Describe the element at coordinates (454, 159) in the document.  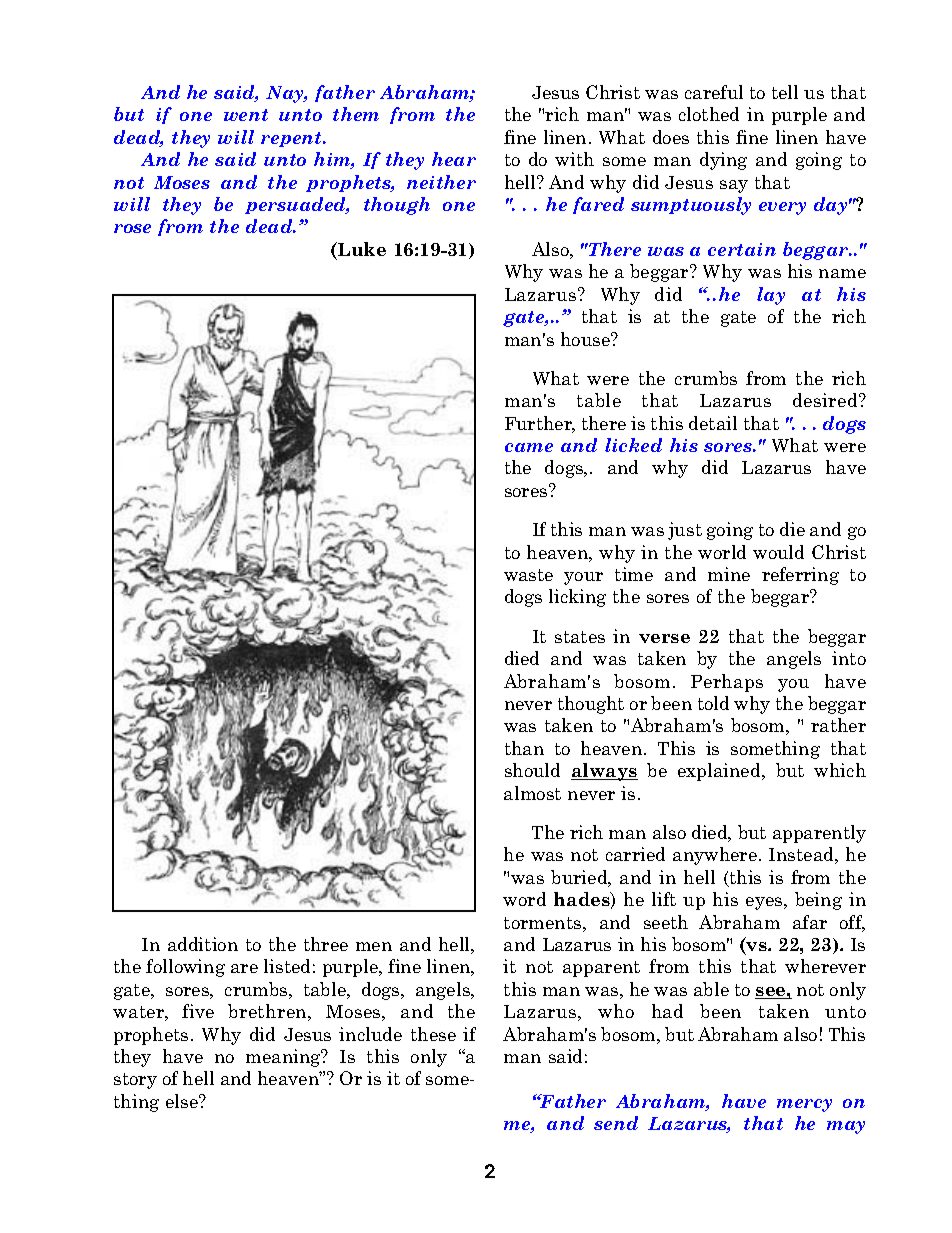
I see `hear` at that location.
